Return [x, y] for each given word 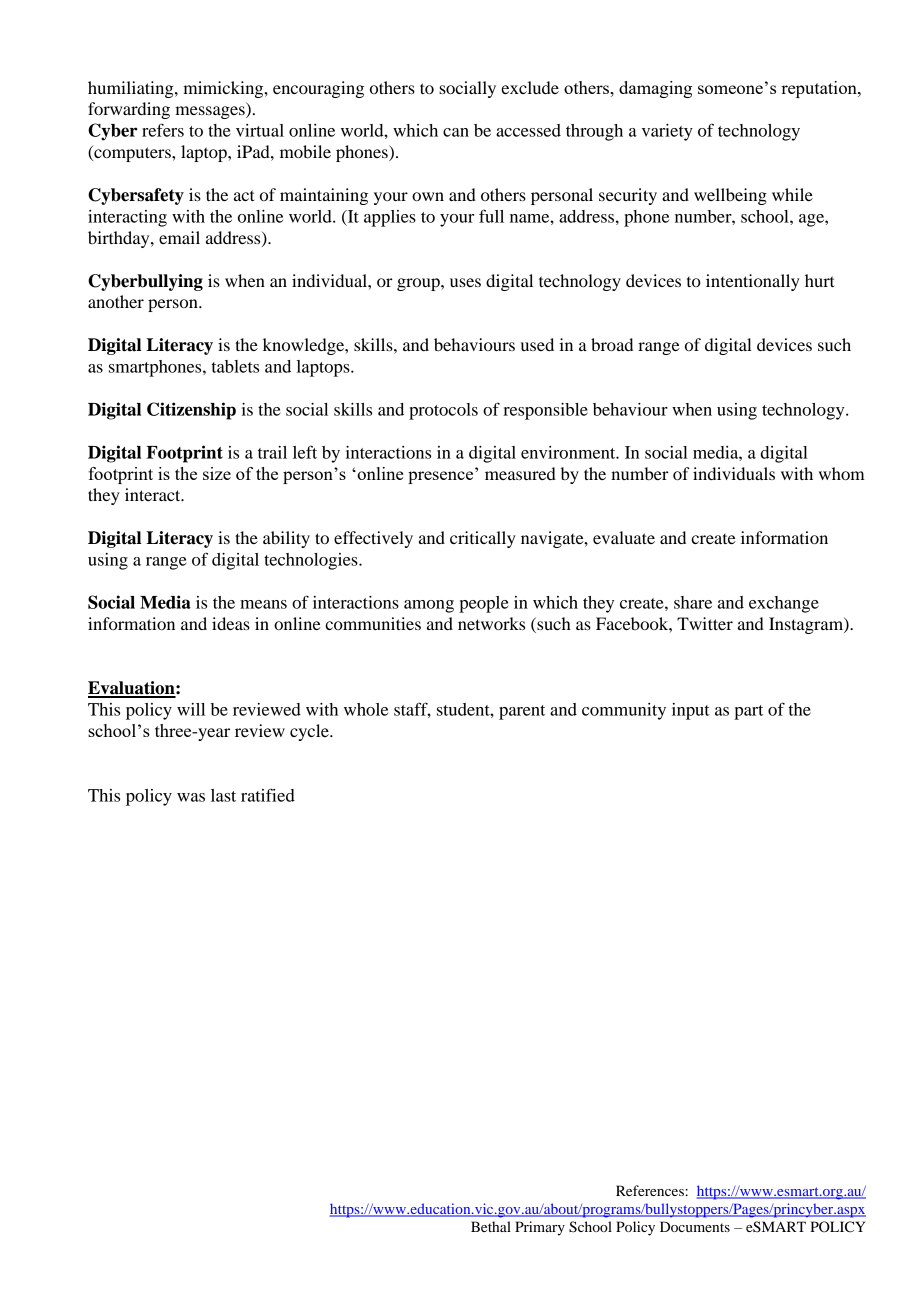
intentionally [753, 282]
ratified [268, 795]
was [191, 797]
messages [211, 112]
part [748, 712]
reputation [820, 89]
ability [286, 539]
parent [522, 712]
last [223, 795]
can [456, 132]
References [651, 1190]
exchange [784, 604]
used [537, 344]
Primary [540, 1228]
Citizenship [191, 411]
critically [483, 539]
